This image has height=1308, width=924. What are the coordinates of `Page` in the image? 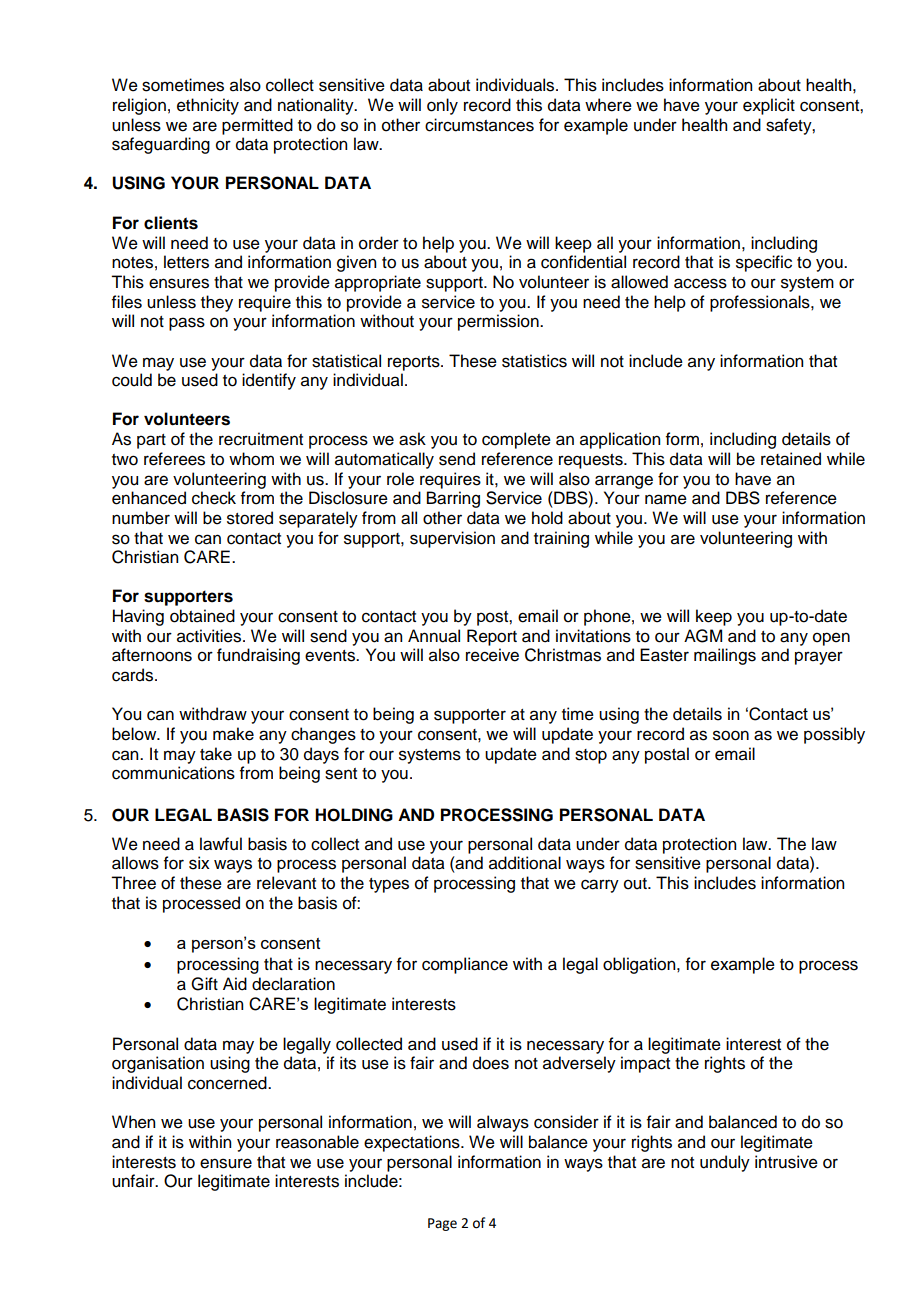 It's located at (442, 1224).
